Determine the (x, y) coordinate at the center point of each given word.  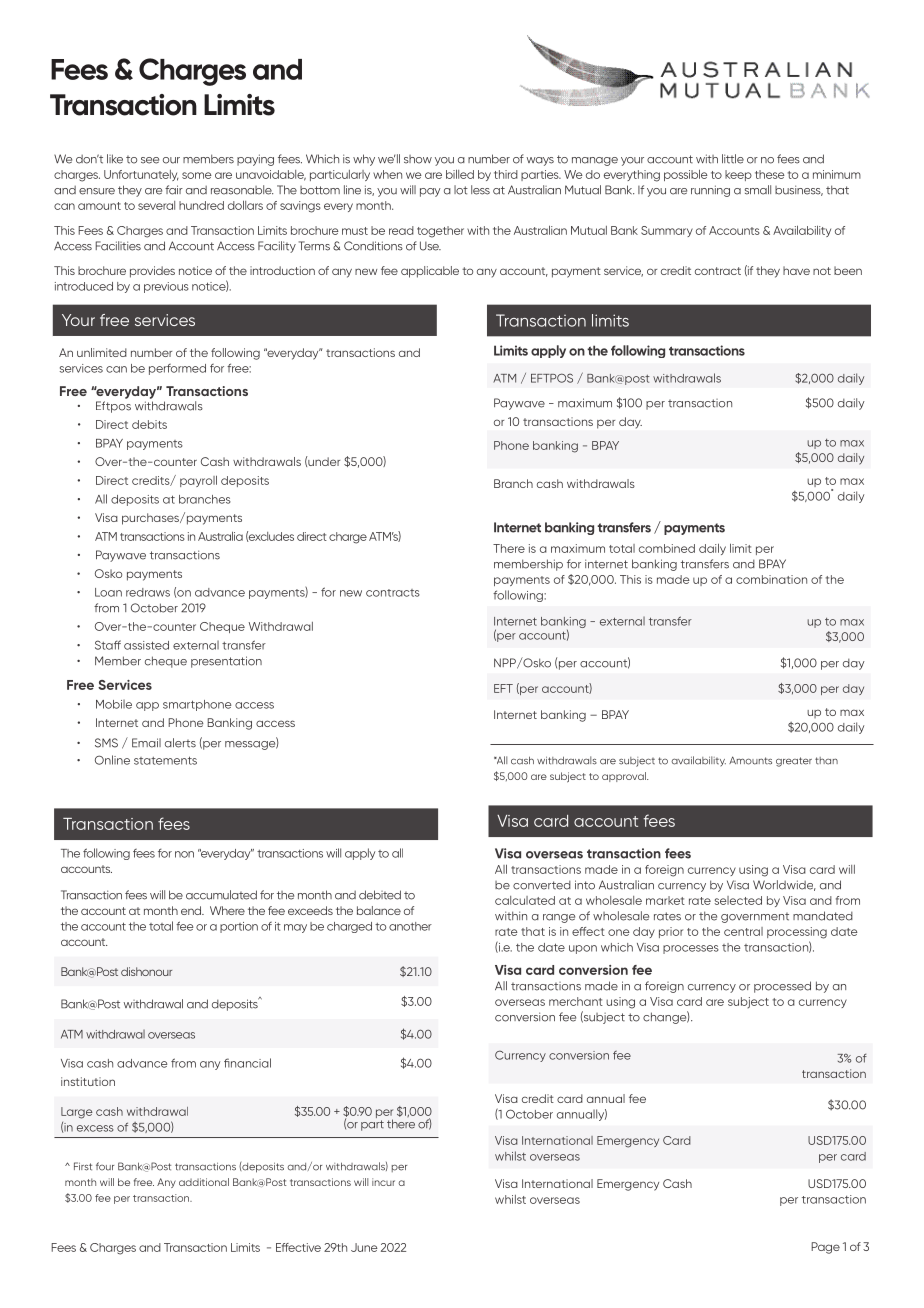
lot (461, 190)
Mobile (114, 704)
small (758, 190)
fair (174, 190)
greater (794, 762)
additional (204, 1182)
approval (625, 777)
